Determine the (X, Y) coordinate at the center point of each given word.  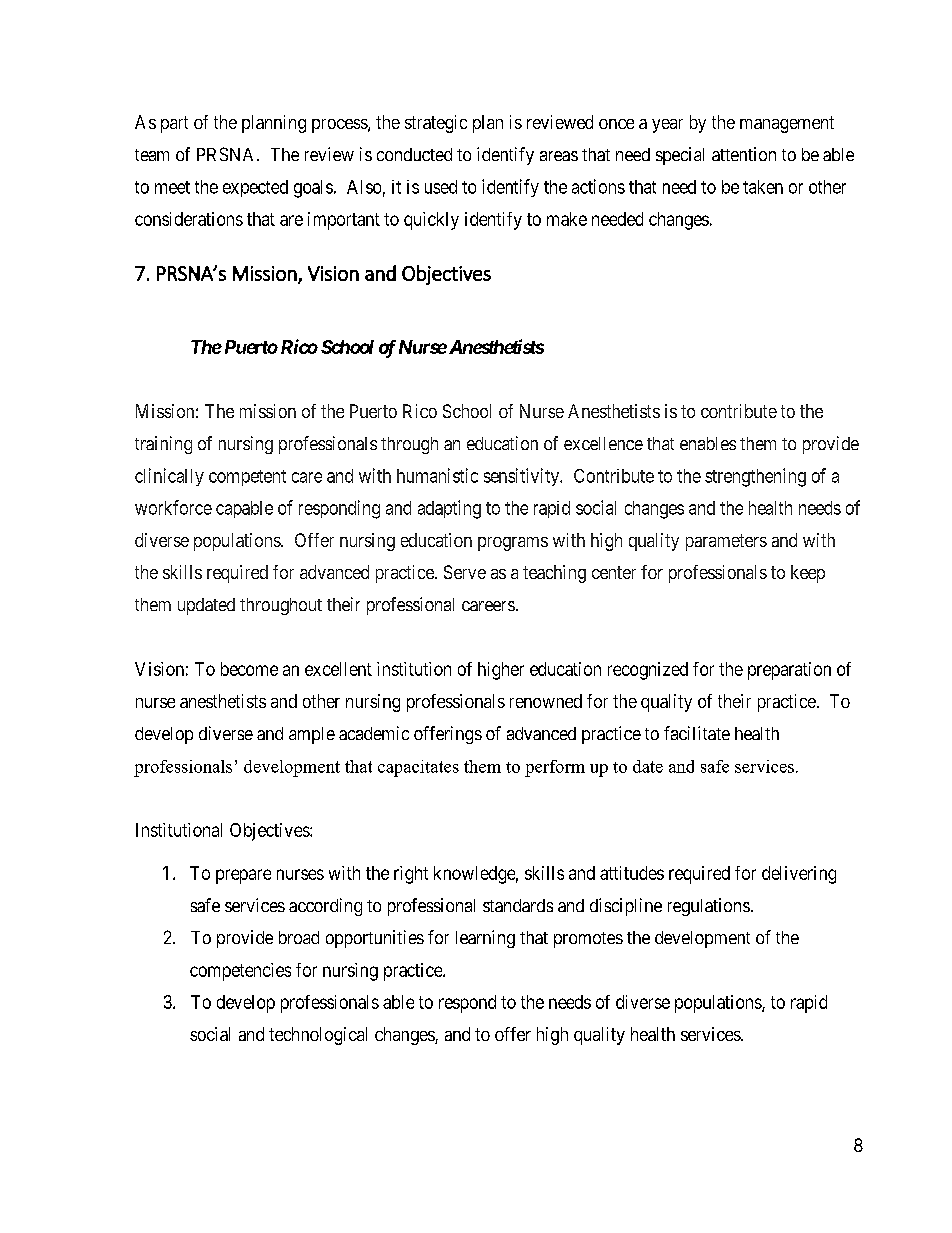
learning (485, 939)
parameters (726, 542)
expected (255, 188)
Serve (465, 572)
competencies (240, 972)
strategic (436, 124)
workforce (173, 507)
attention (744, 154)
